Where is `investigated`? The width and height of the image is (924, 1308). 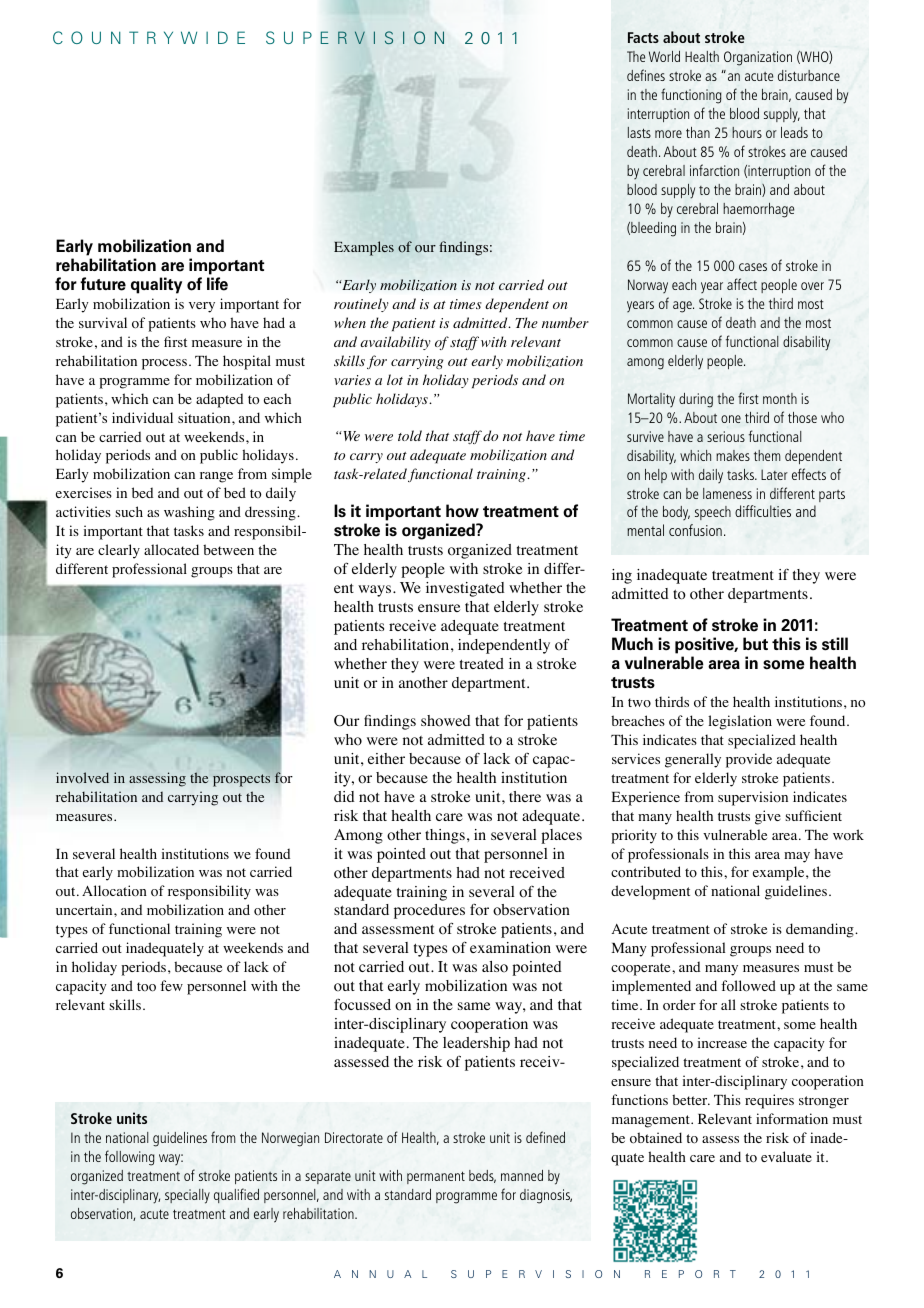 investigated is located at coordinates (465, 589).
